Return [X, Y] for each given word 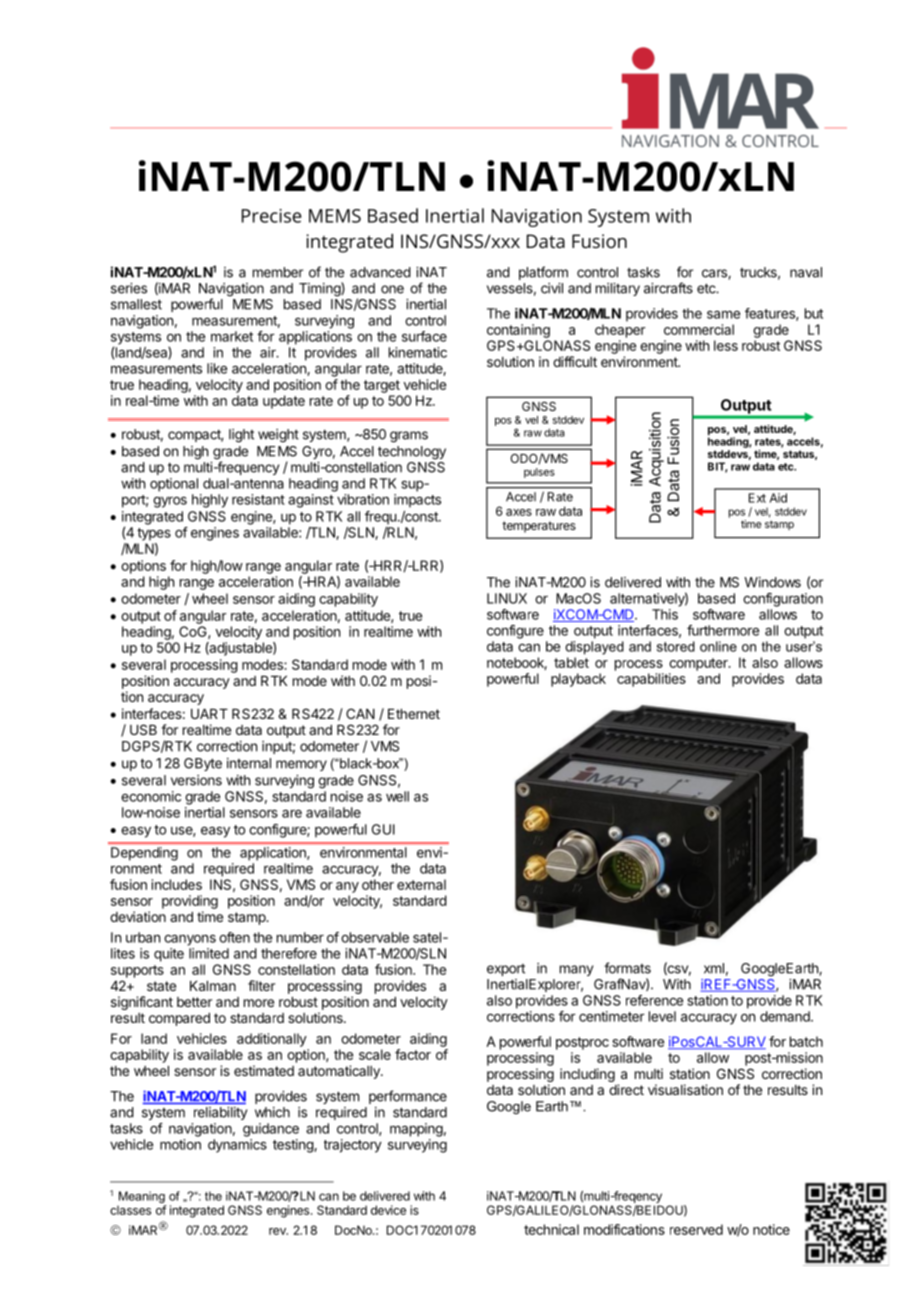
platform [543, 273]
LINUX [507, 598]
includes [177, 884]
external [421, 884]
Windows [772, 582]
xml [714, 968]
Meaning [143, 1198]
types [154, 534]
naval [806, 272]
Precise [272, 216]
